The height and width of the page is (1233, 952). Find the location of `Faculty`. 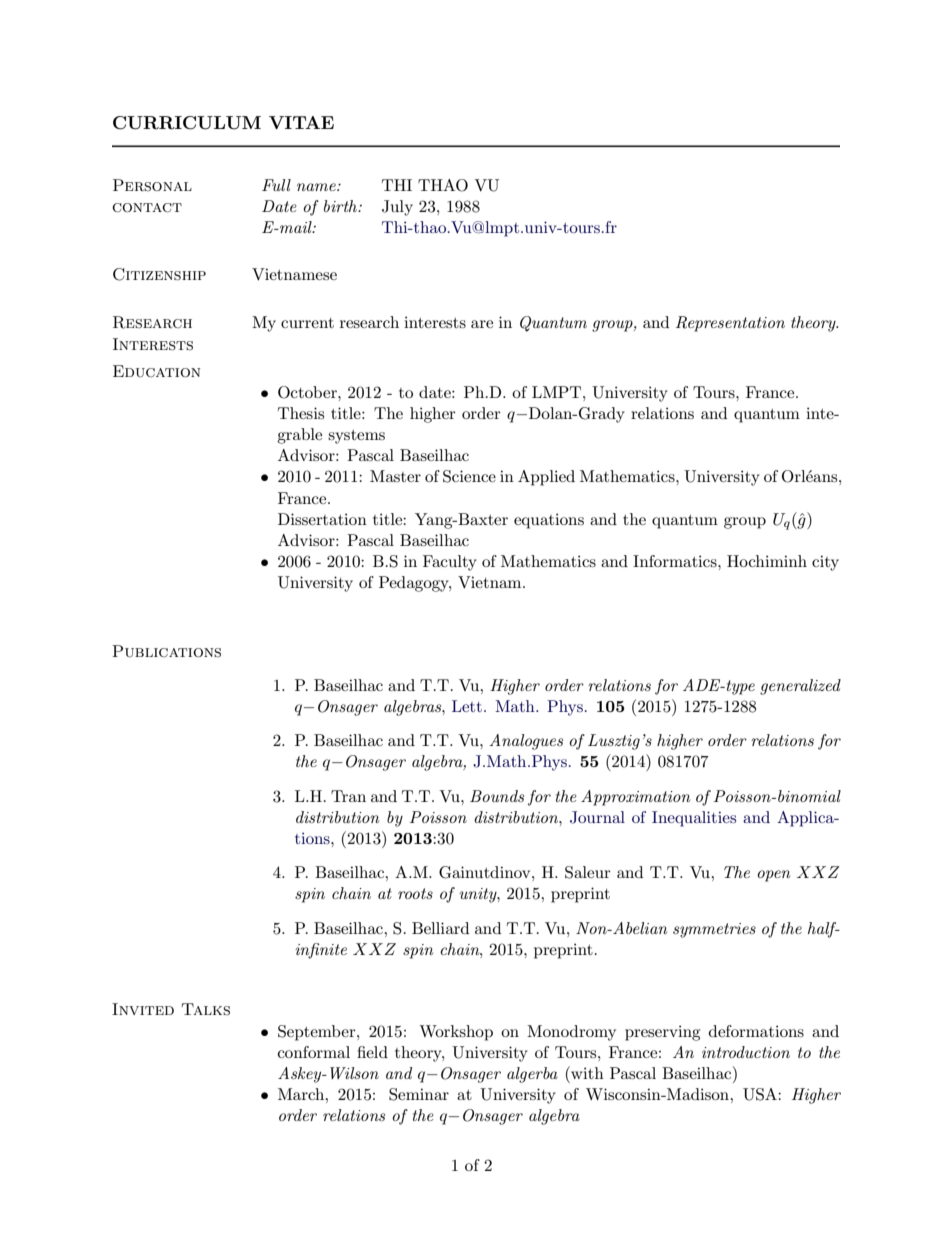

Faculty is located at coordinates (450, 563).
